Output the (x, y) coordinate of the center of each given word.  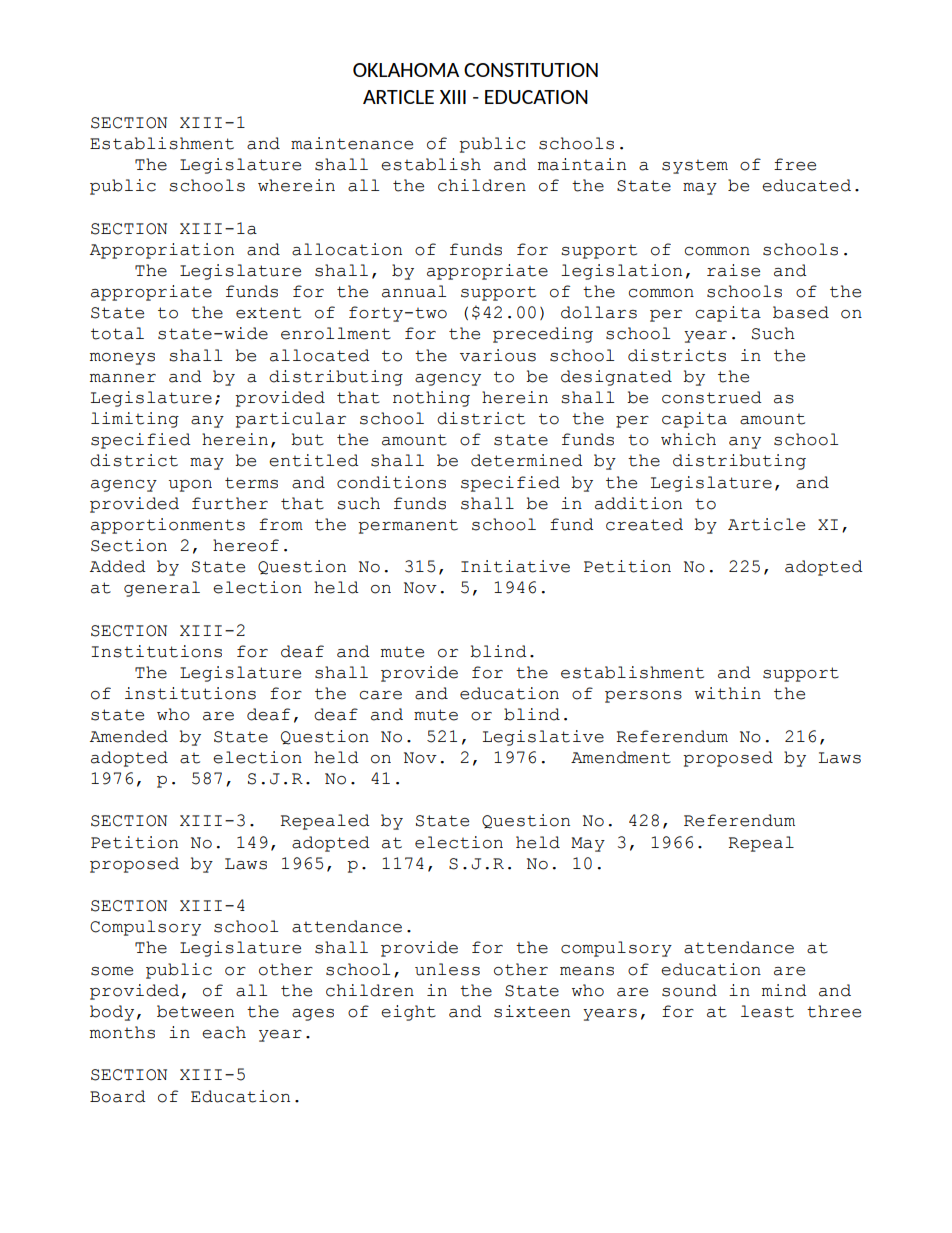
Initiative (515, 566)
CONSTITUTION (531, 70)
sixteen (532, 1011)
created (644, 524)
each (224, 1032)
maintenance (352, 143)
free (795, 164)
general (162, 589)
